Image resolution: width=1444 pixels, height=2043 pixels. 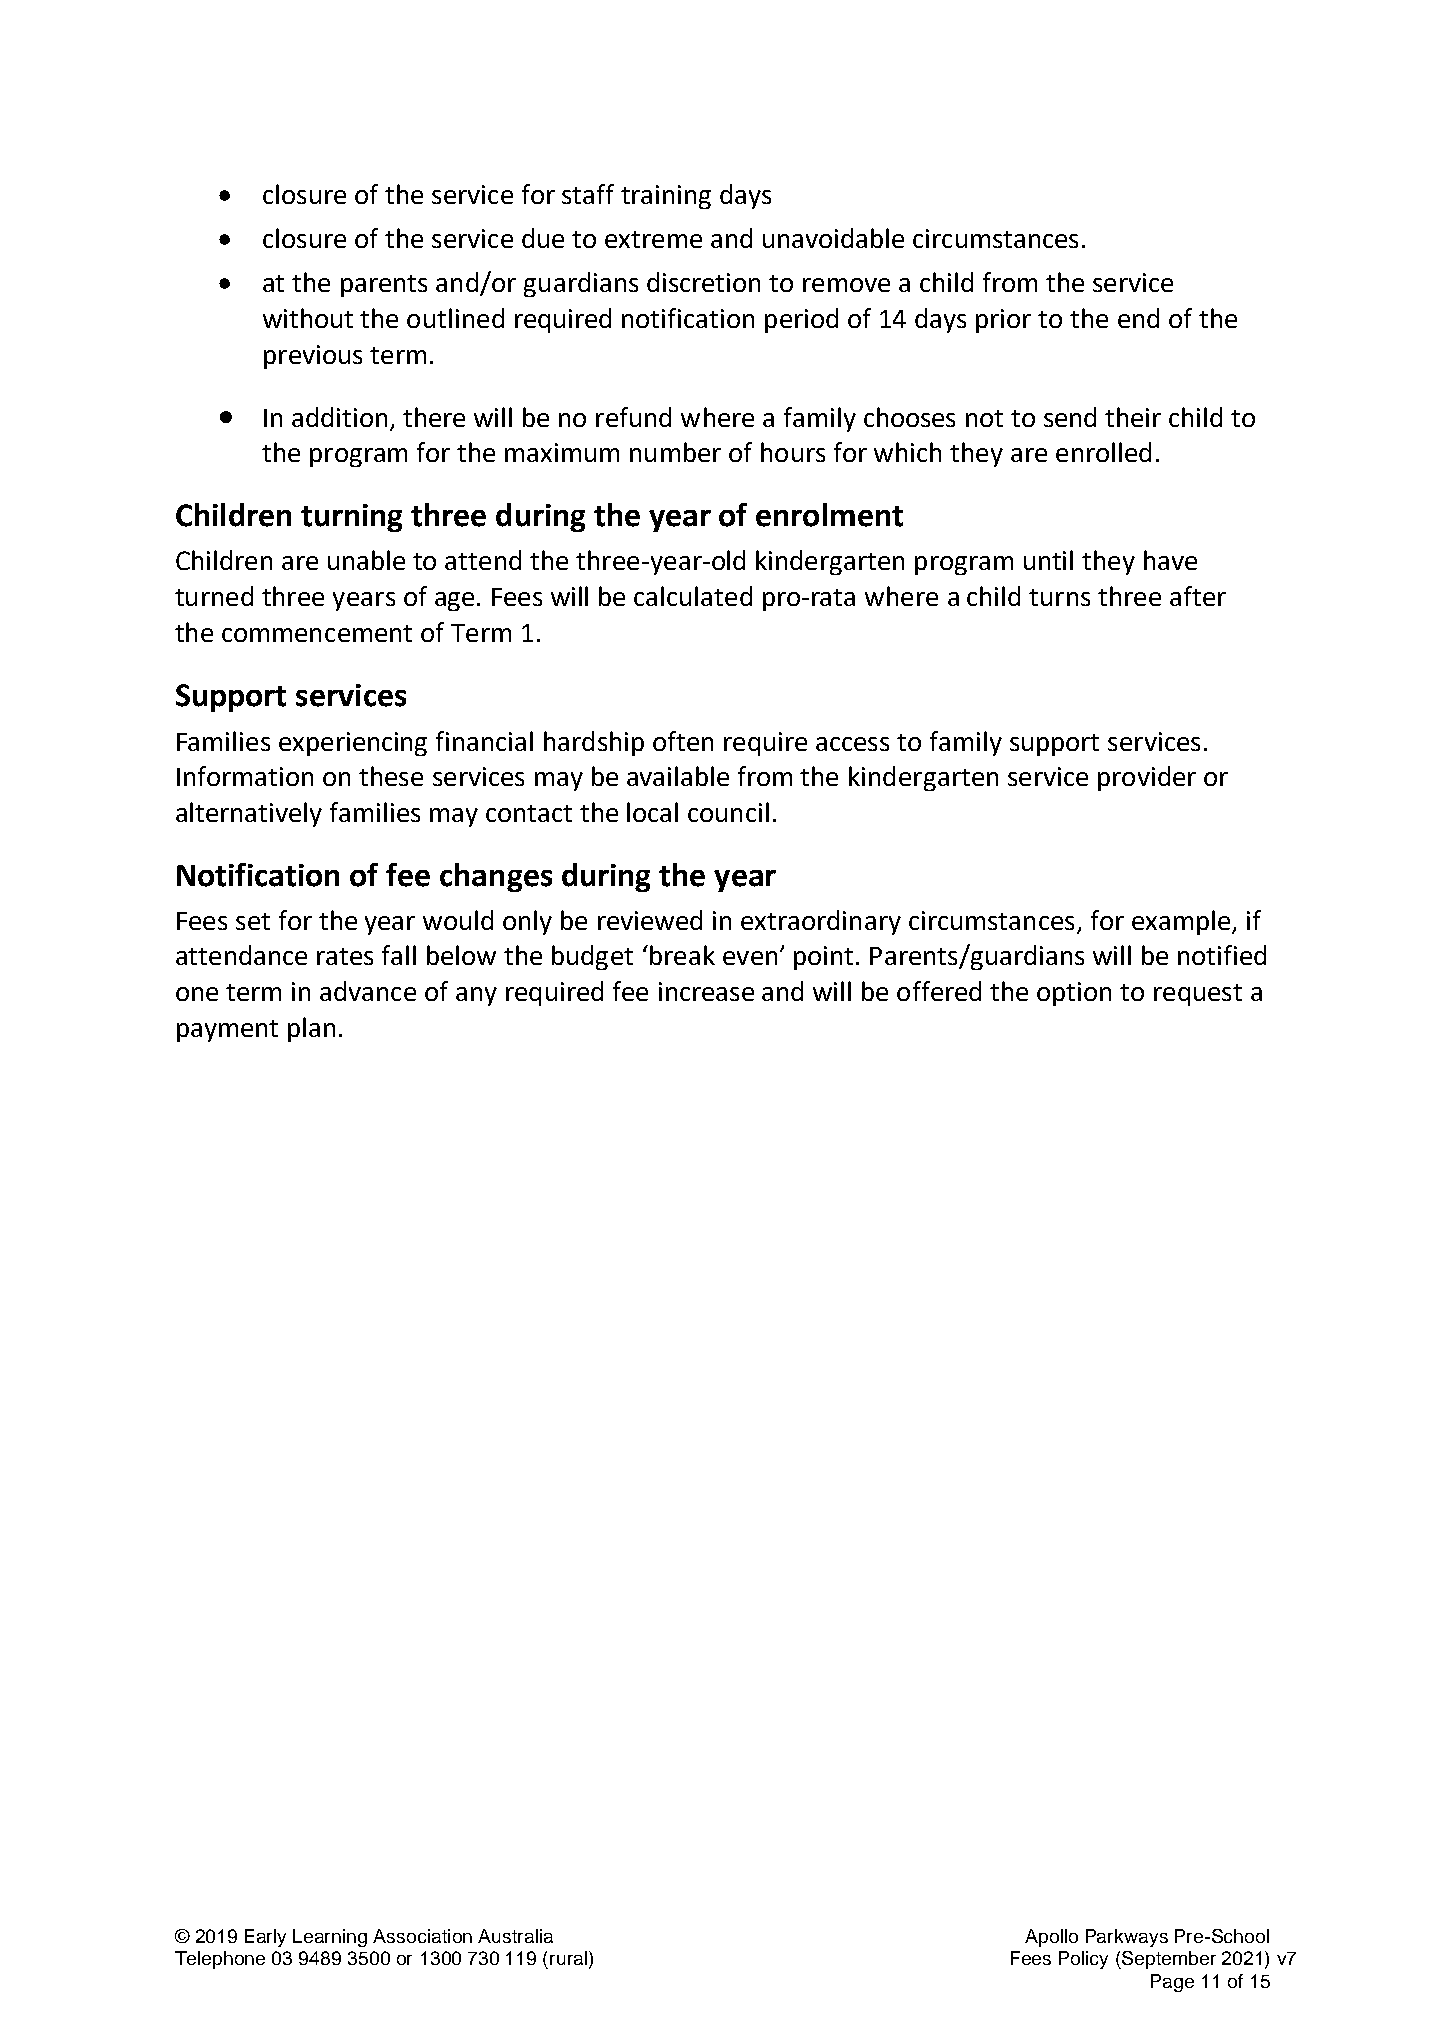 I want to click on option, so click(x=1074, y=994).
